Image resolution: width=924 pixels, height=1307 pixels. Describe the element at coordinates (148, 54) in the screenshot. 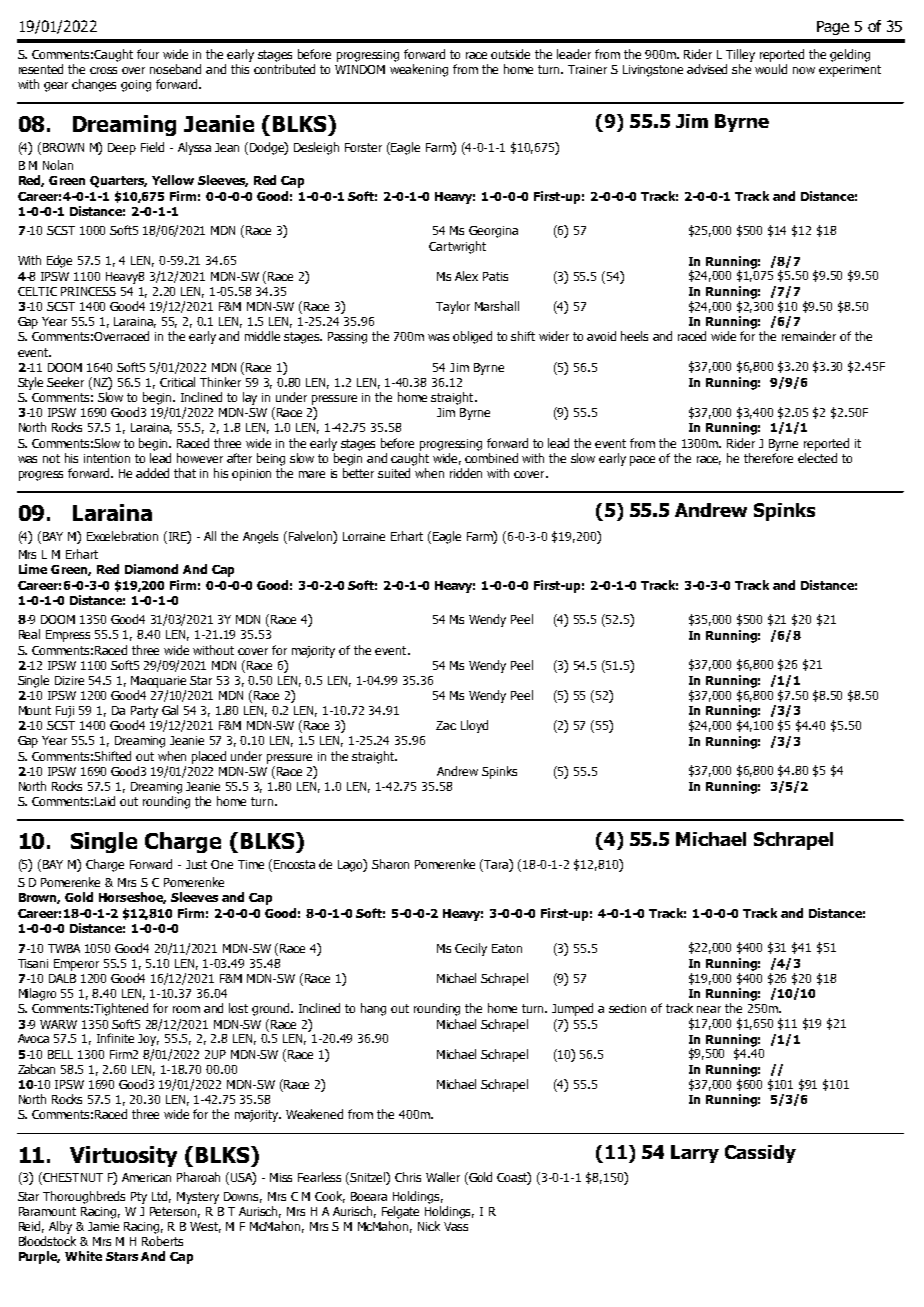

I see `four` at that location.
